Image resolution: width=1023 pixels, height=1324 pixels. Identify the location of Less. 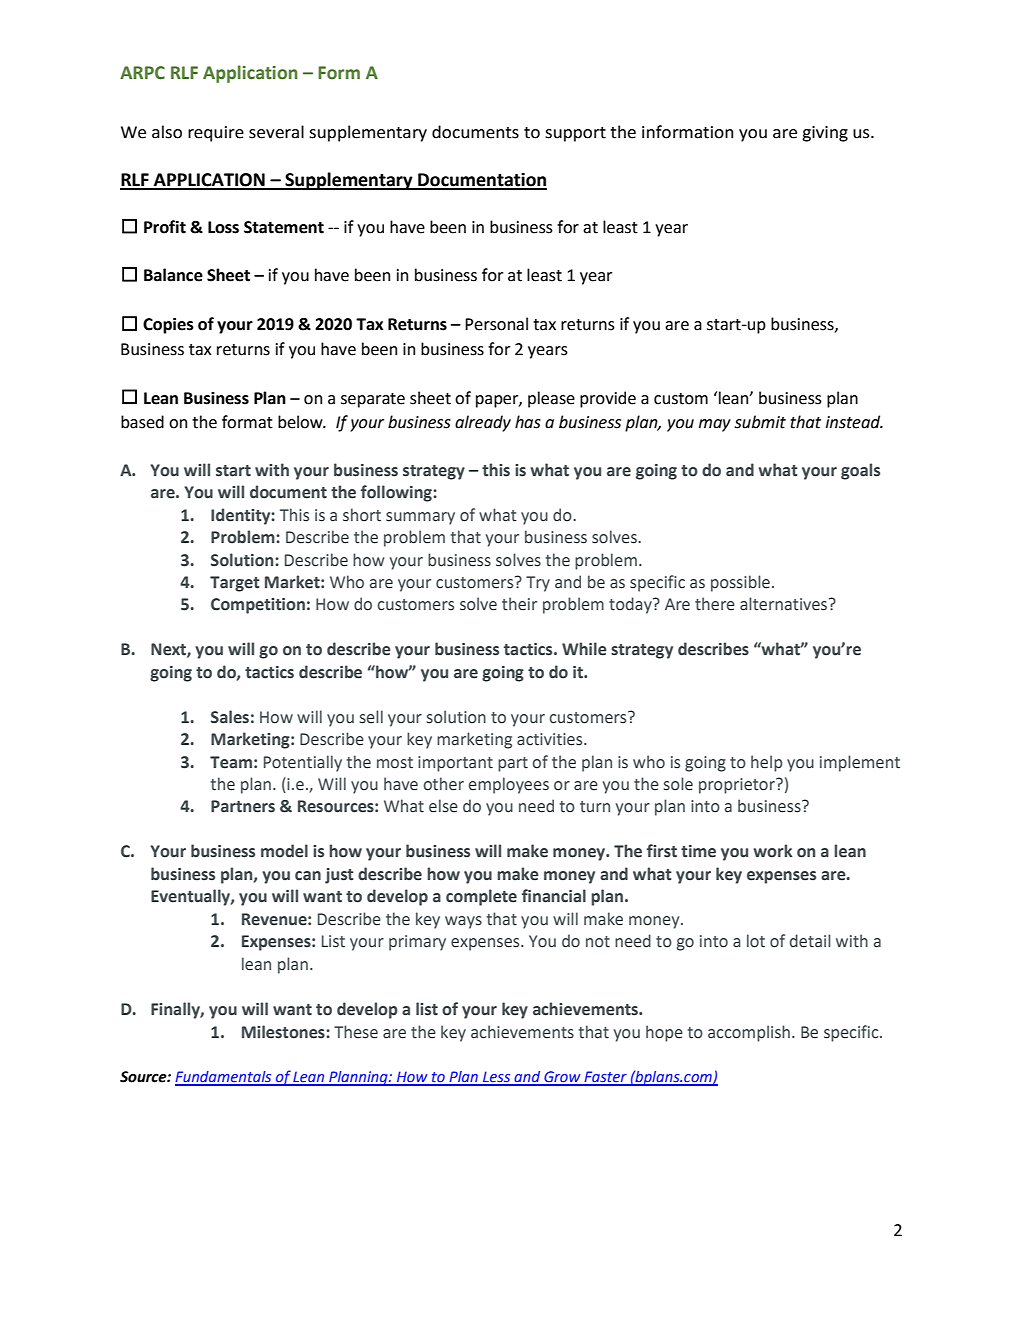
(497, 1078).
